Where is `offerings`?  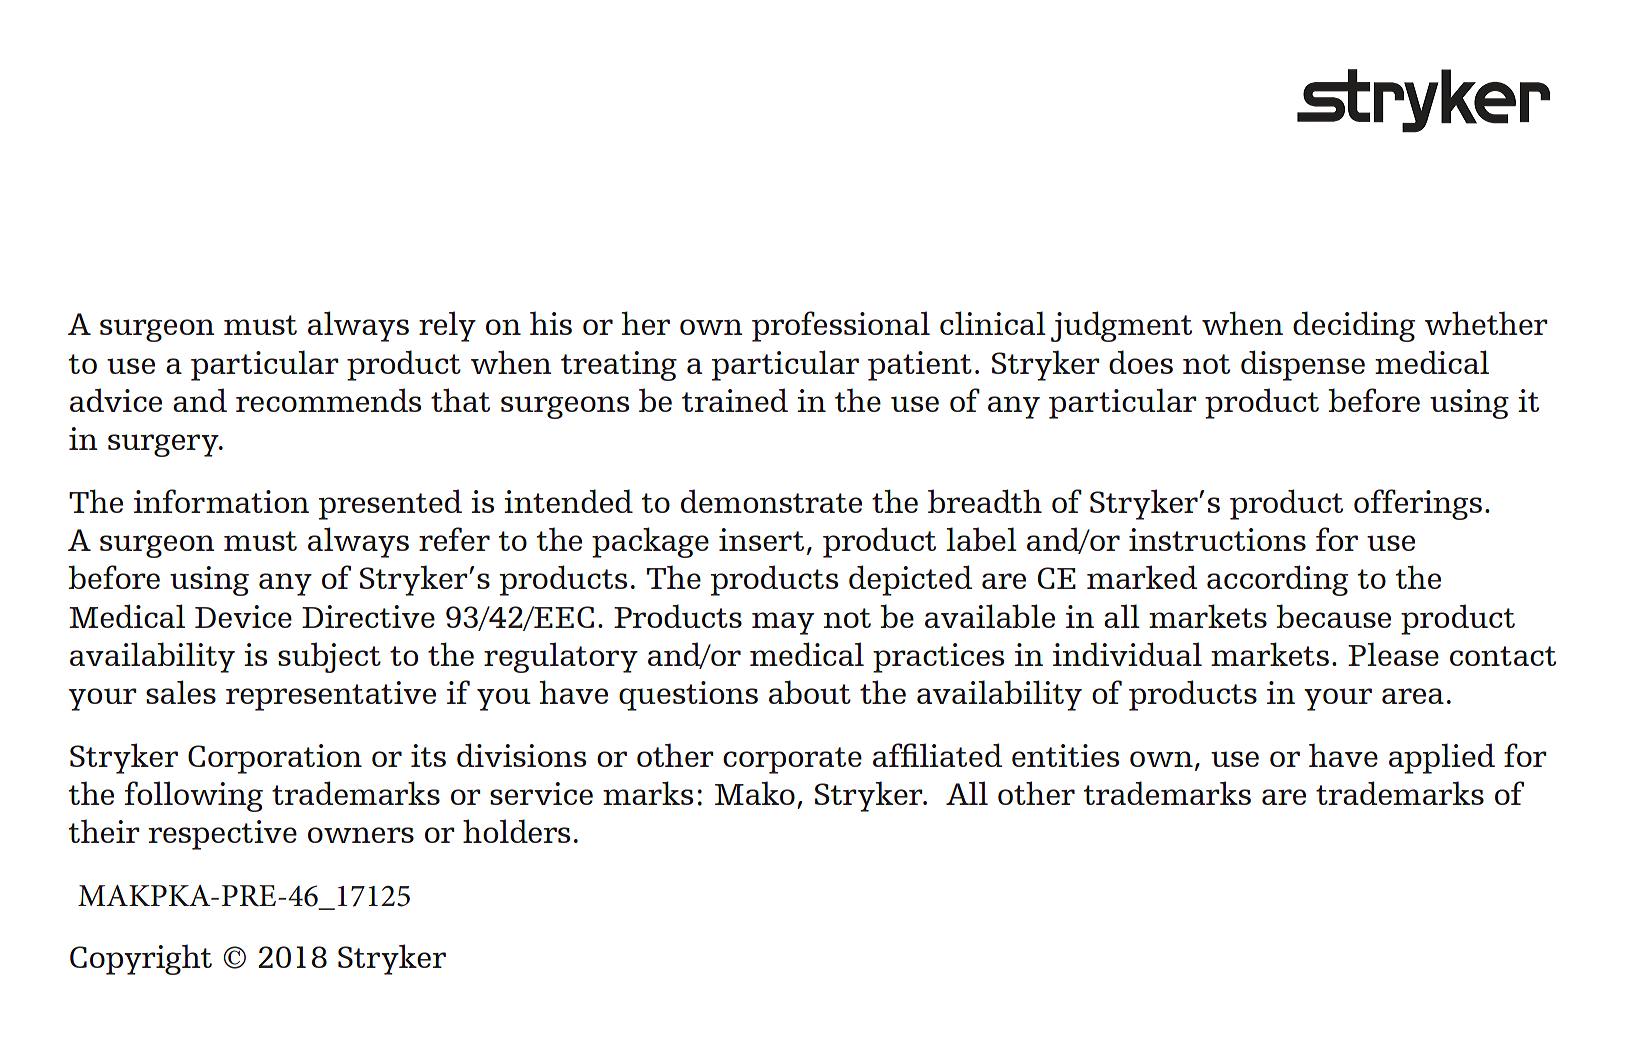
offerings is located at coordinates (1418, 504).
